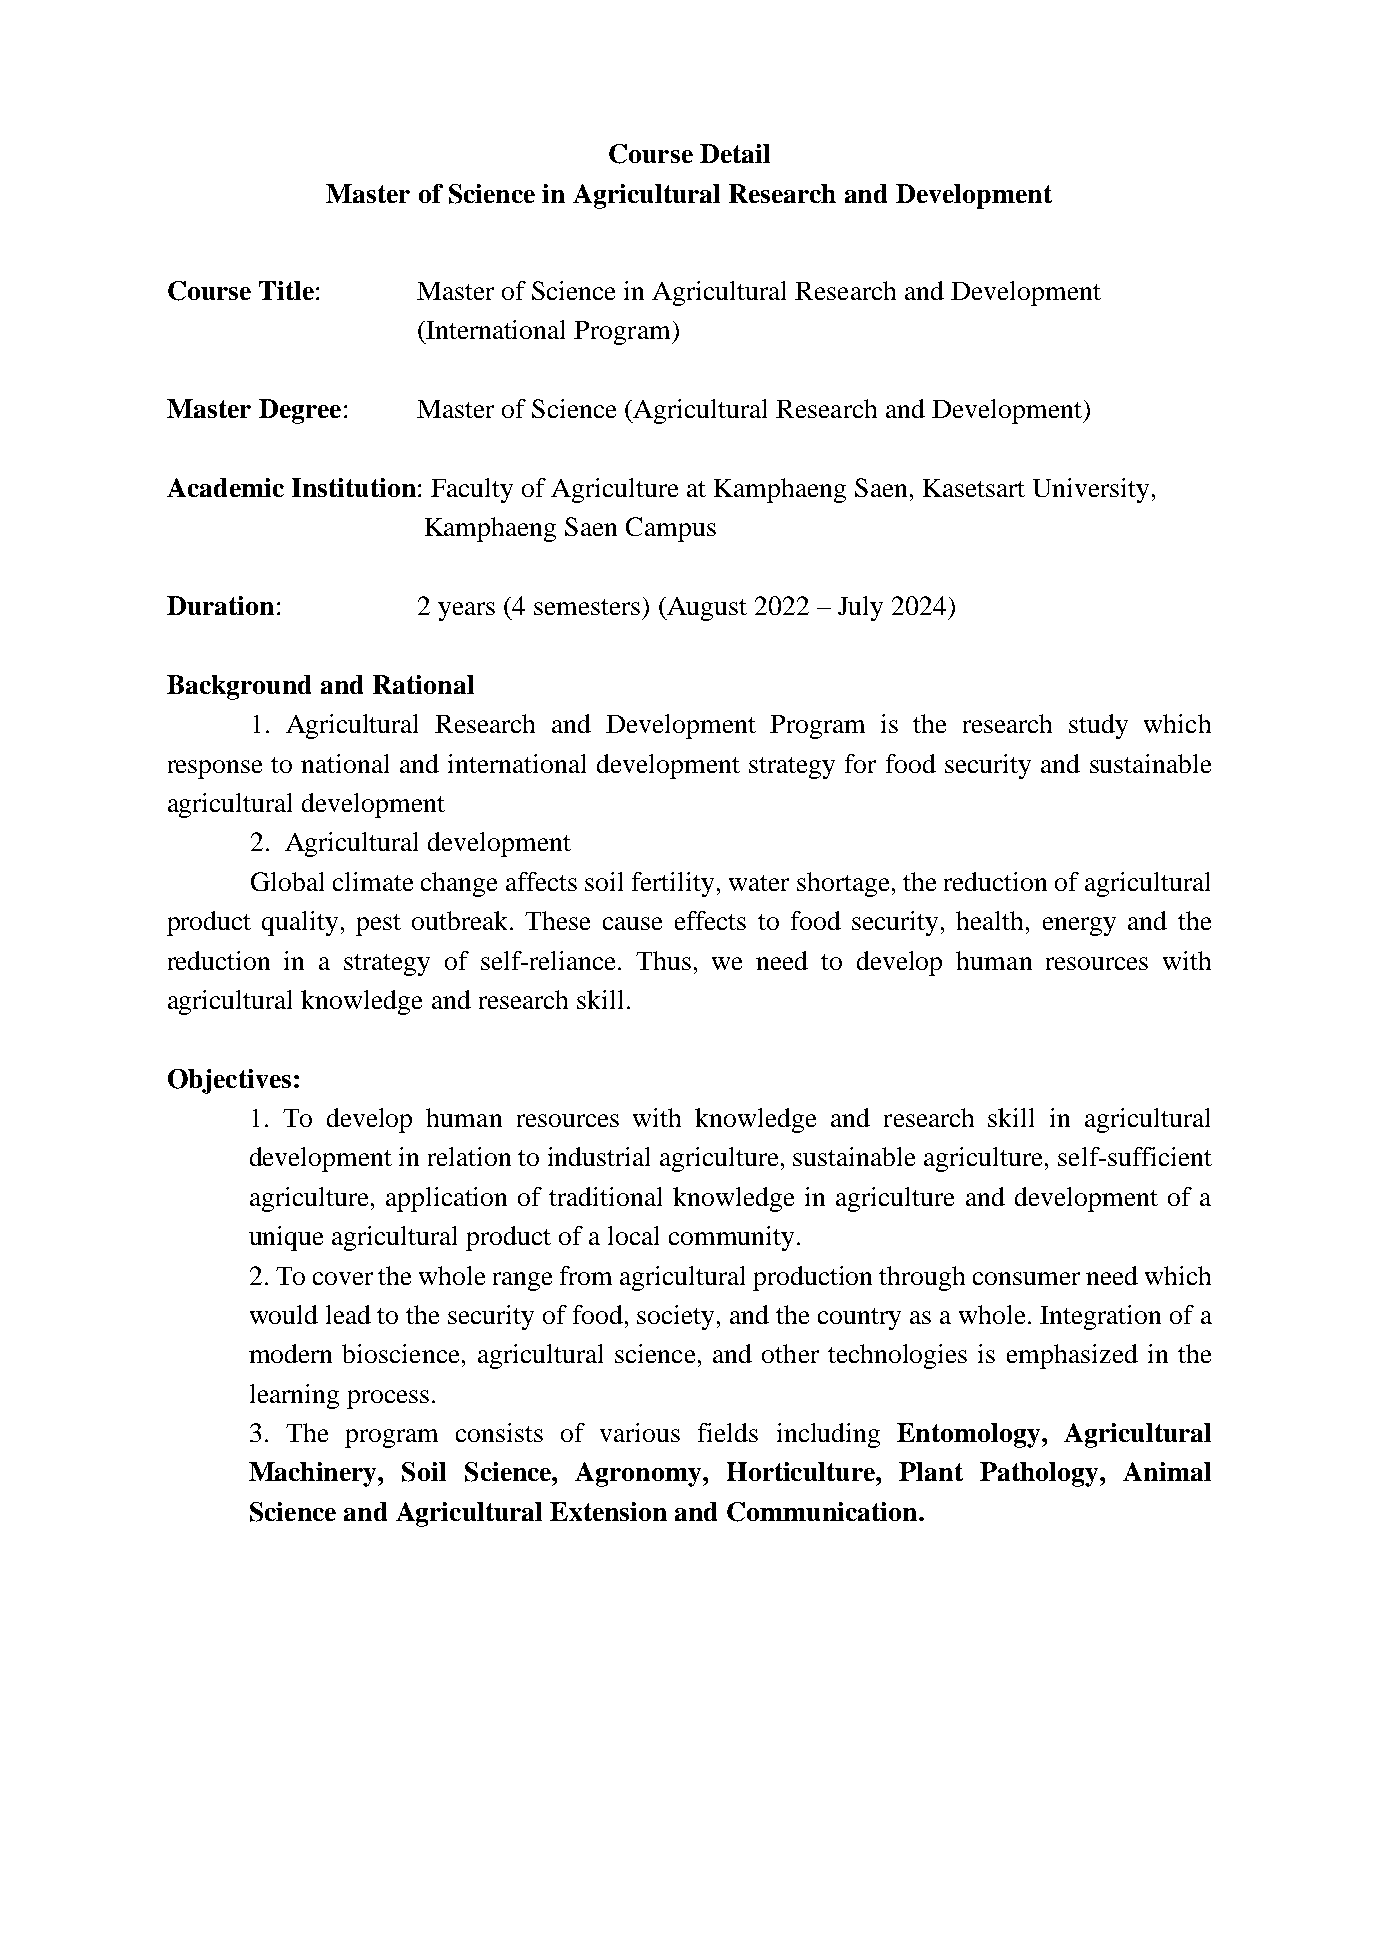 This screenshot has width=1379, height=1950. What do you see at coordinates (1091, 490) in the screenshot?
I see `University` at bounding box center [1091, 490].
